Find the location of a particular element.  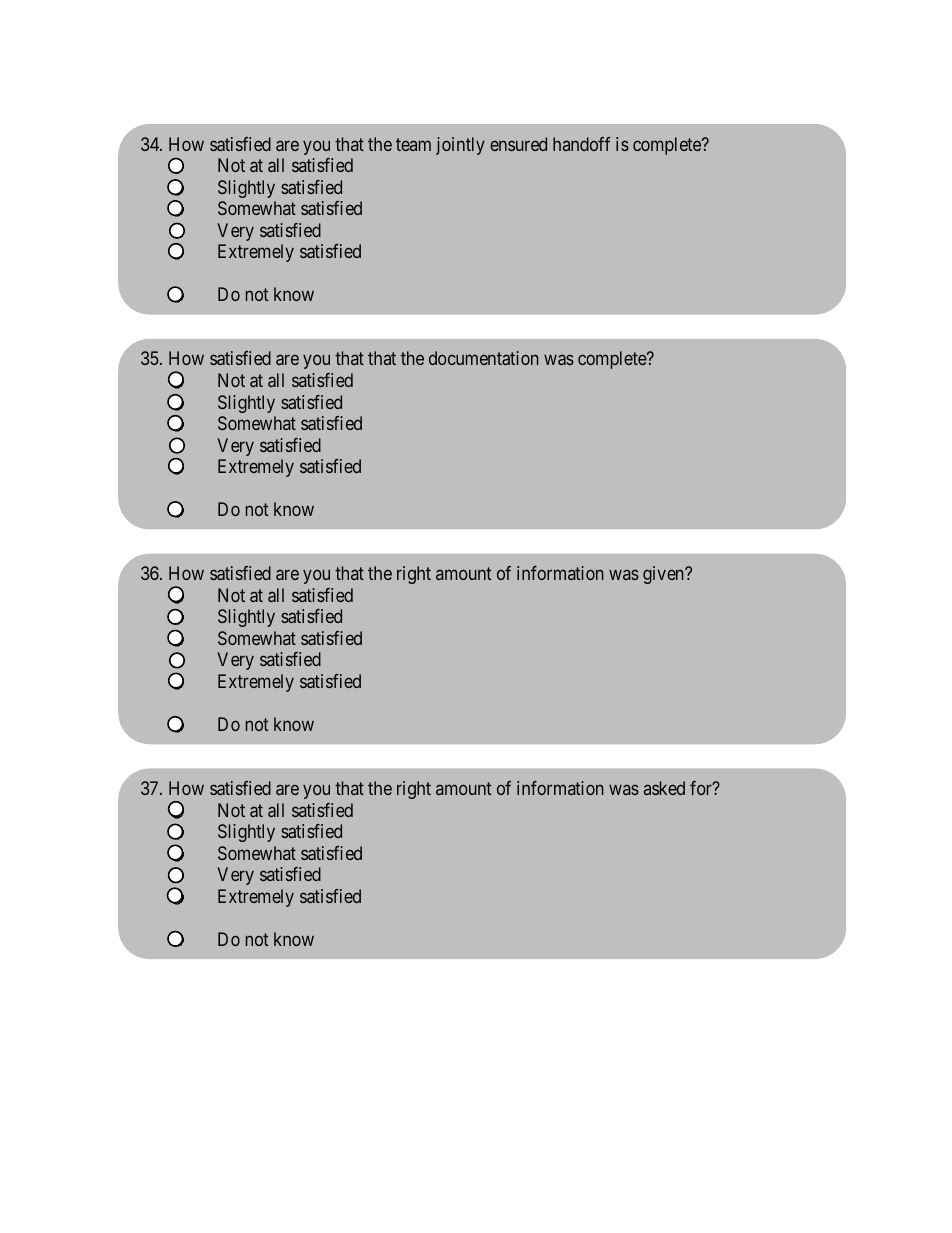

given is located at coordinates (664, 575).
